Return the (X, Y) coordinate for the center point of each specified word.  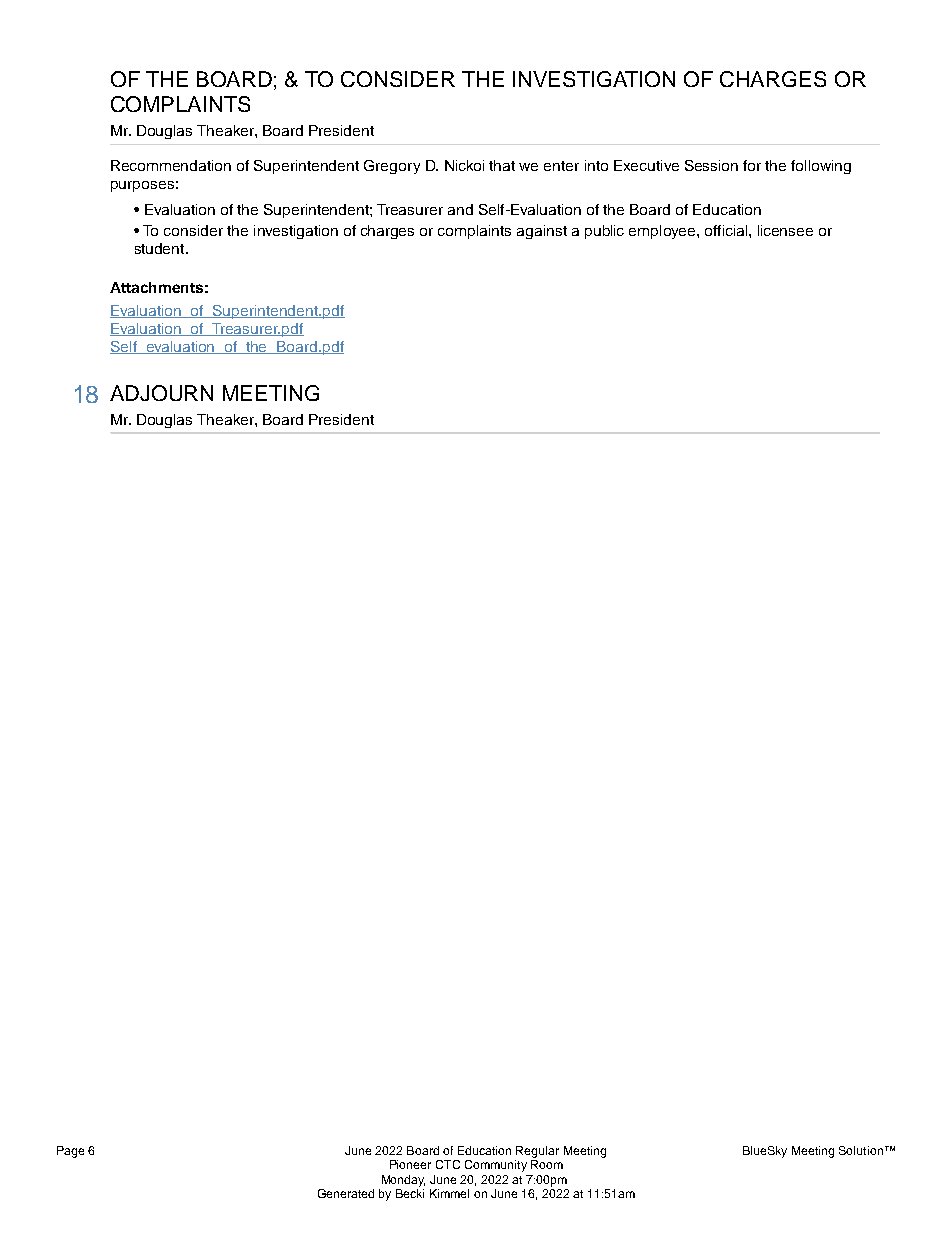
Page (70, 1152)
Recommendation (171, 165)
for (752, 165)
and (460, 209)
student (161, 248)
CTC (448, 1164)
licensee (785, 230)
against (542, 232)
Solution (861, 1150)
